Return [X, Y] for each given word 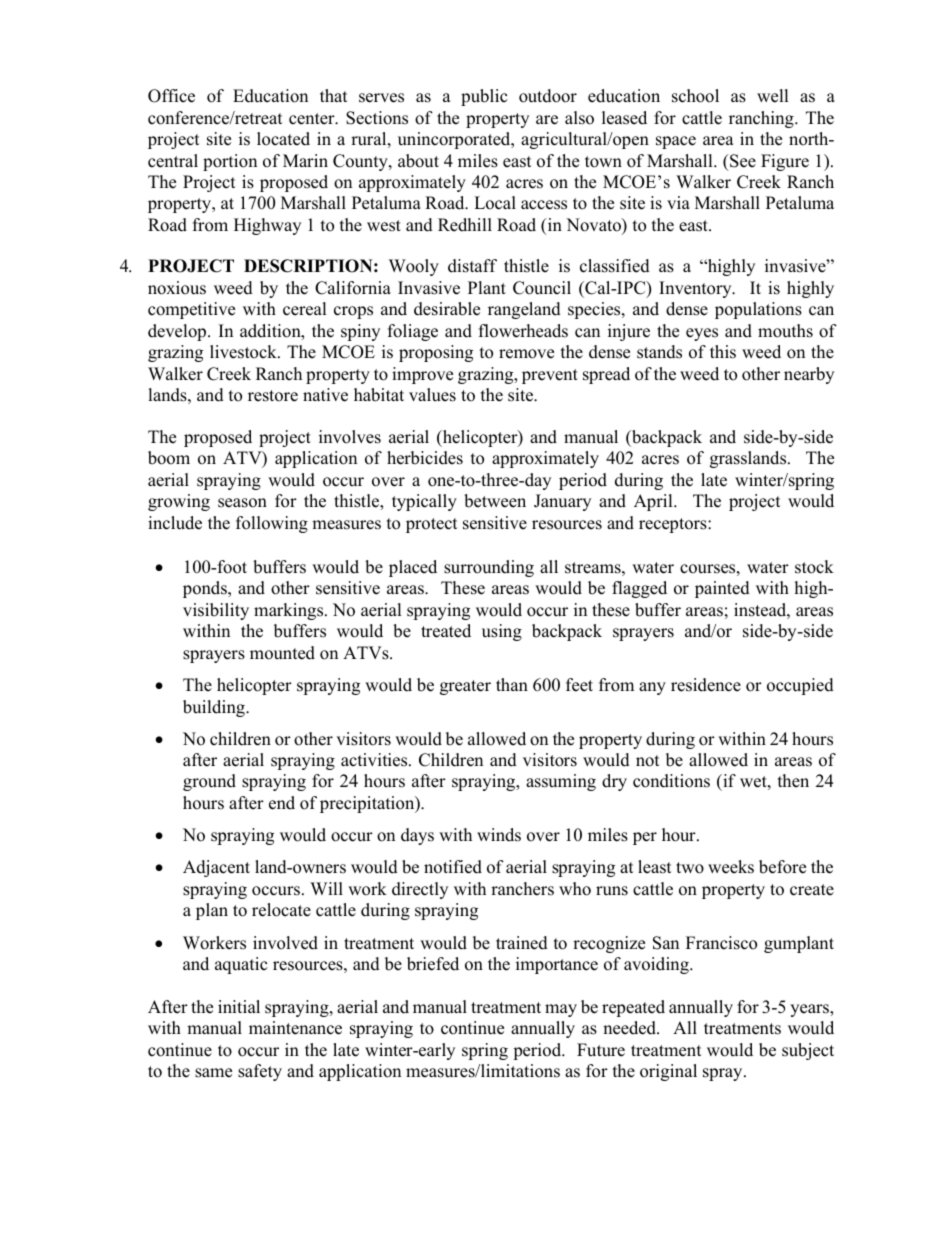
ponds [206, 589]
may [561, 1010]
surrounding [489, 568]
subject [808, 1051]
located [283, 139]
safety [260, 1072]
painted [722, 589]
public [484, 97]
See [742, 161]
